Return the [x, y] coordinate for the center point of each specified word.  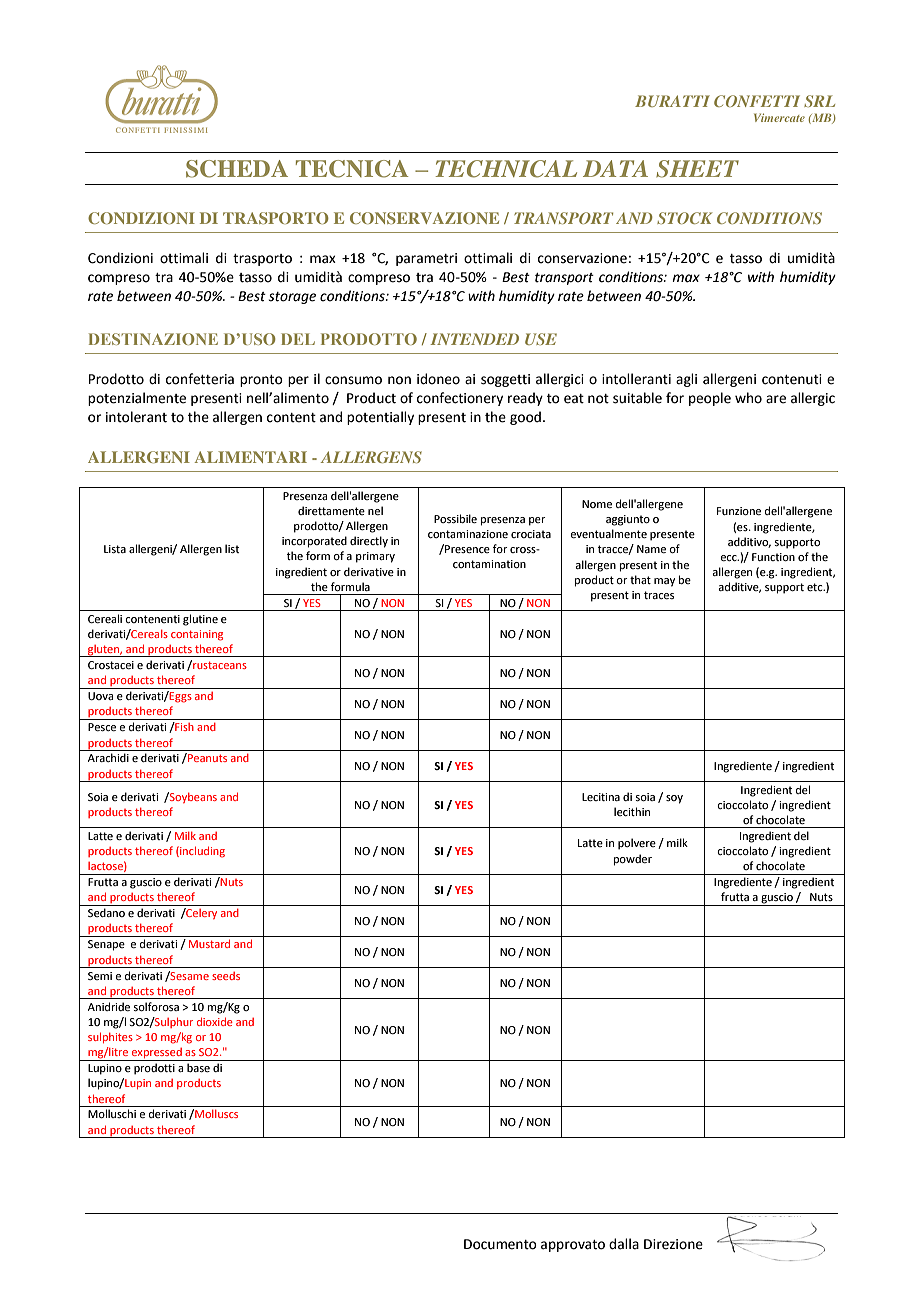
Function [773, 557]
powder [633, 860]
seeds [226, 976]
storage [292, 298]
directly [369, 542]
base [198, 1067]
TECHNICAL [506, 169]
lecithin [632, 811]
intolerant [136, 417]
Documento [500, 1244]
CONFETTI [757, 101]
